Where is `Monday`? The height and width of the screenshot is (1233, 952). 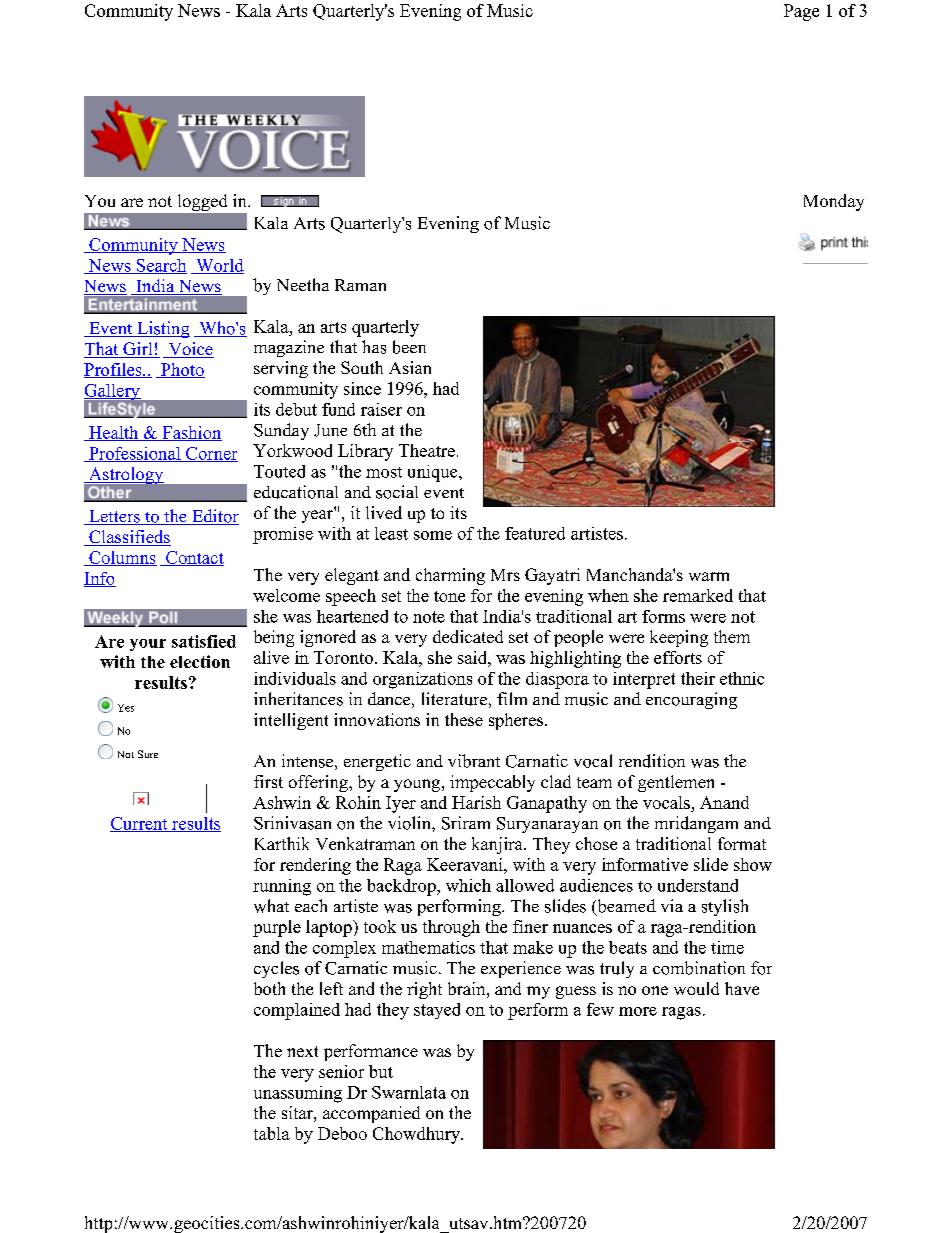 Monday is located at coordinates (834, 202).
